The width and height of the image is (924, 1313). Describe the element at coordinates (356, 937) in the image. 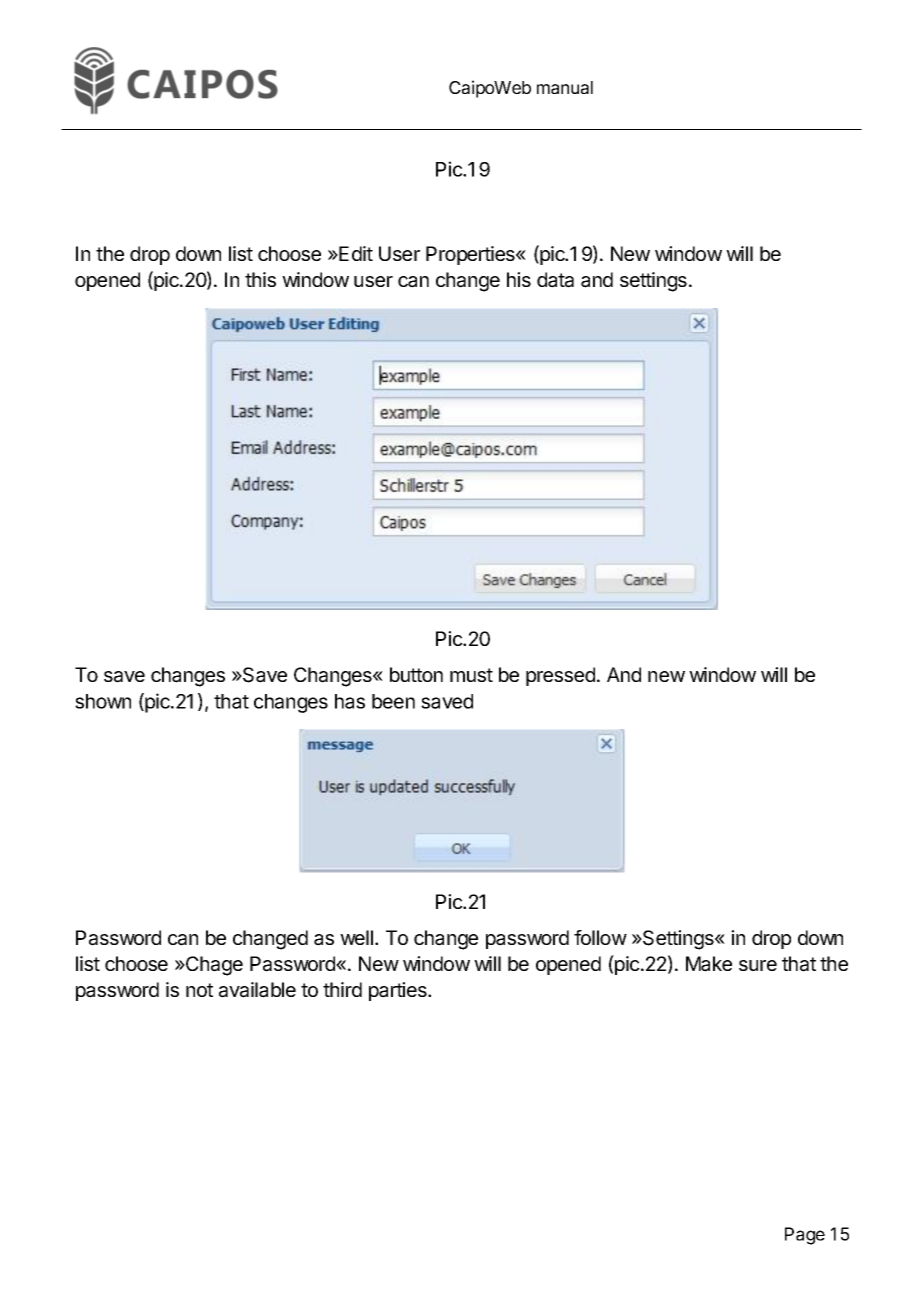

I see `well` at that location.
